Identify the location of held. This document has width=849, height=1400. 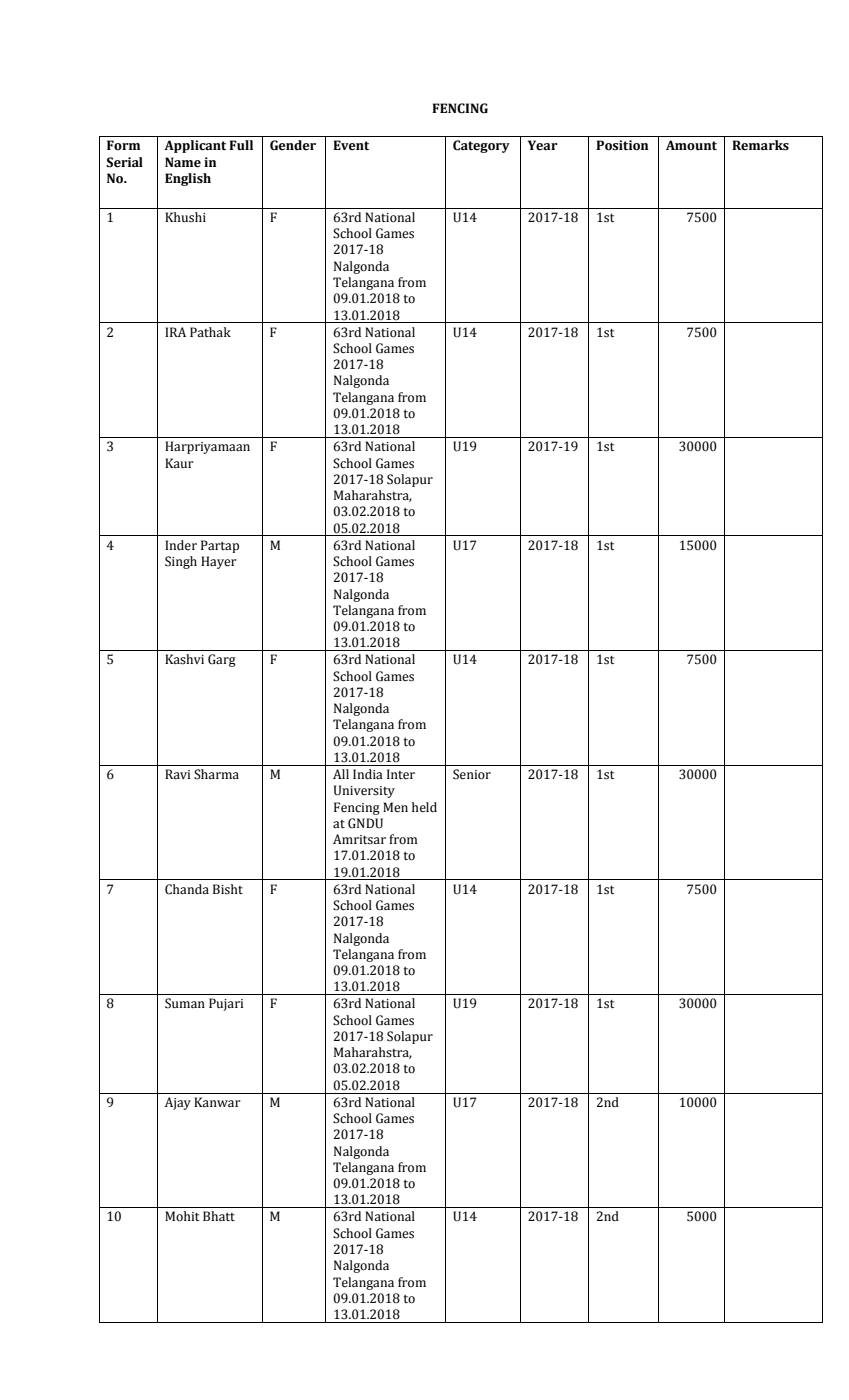
(424, 807).
